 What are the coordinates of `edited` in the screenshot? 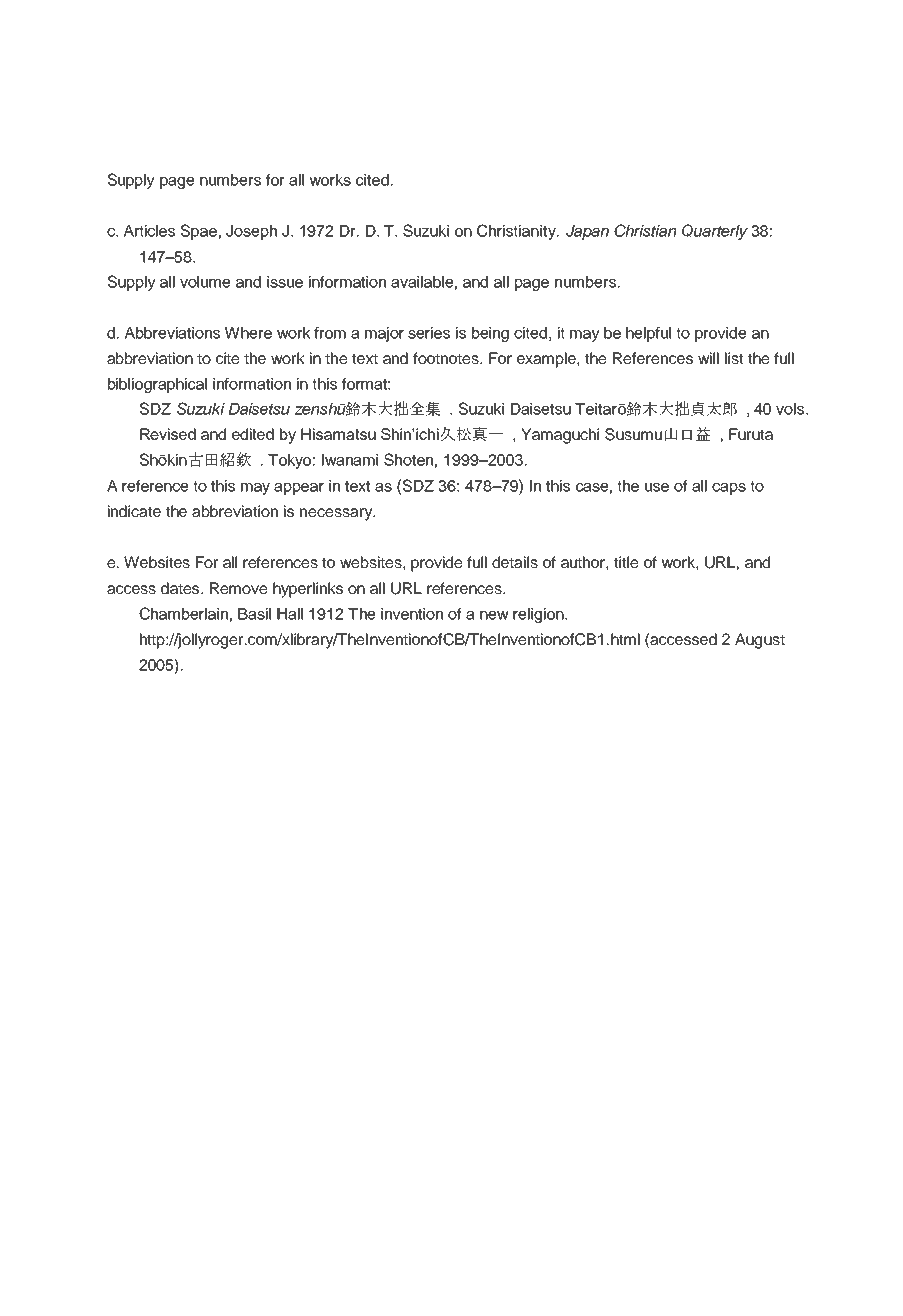 It's located at (253, 434).
